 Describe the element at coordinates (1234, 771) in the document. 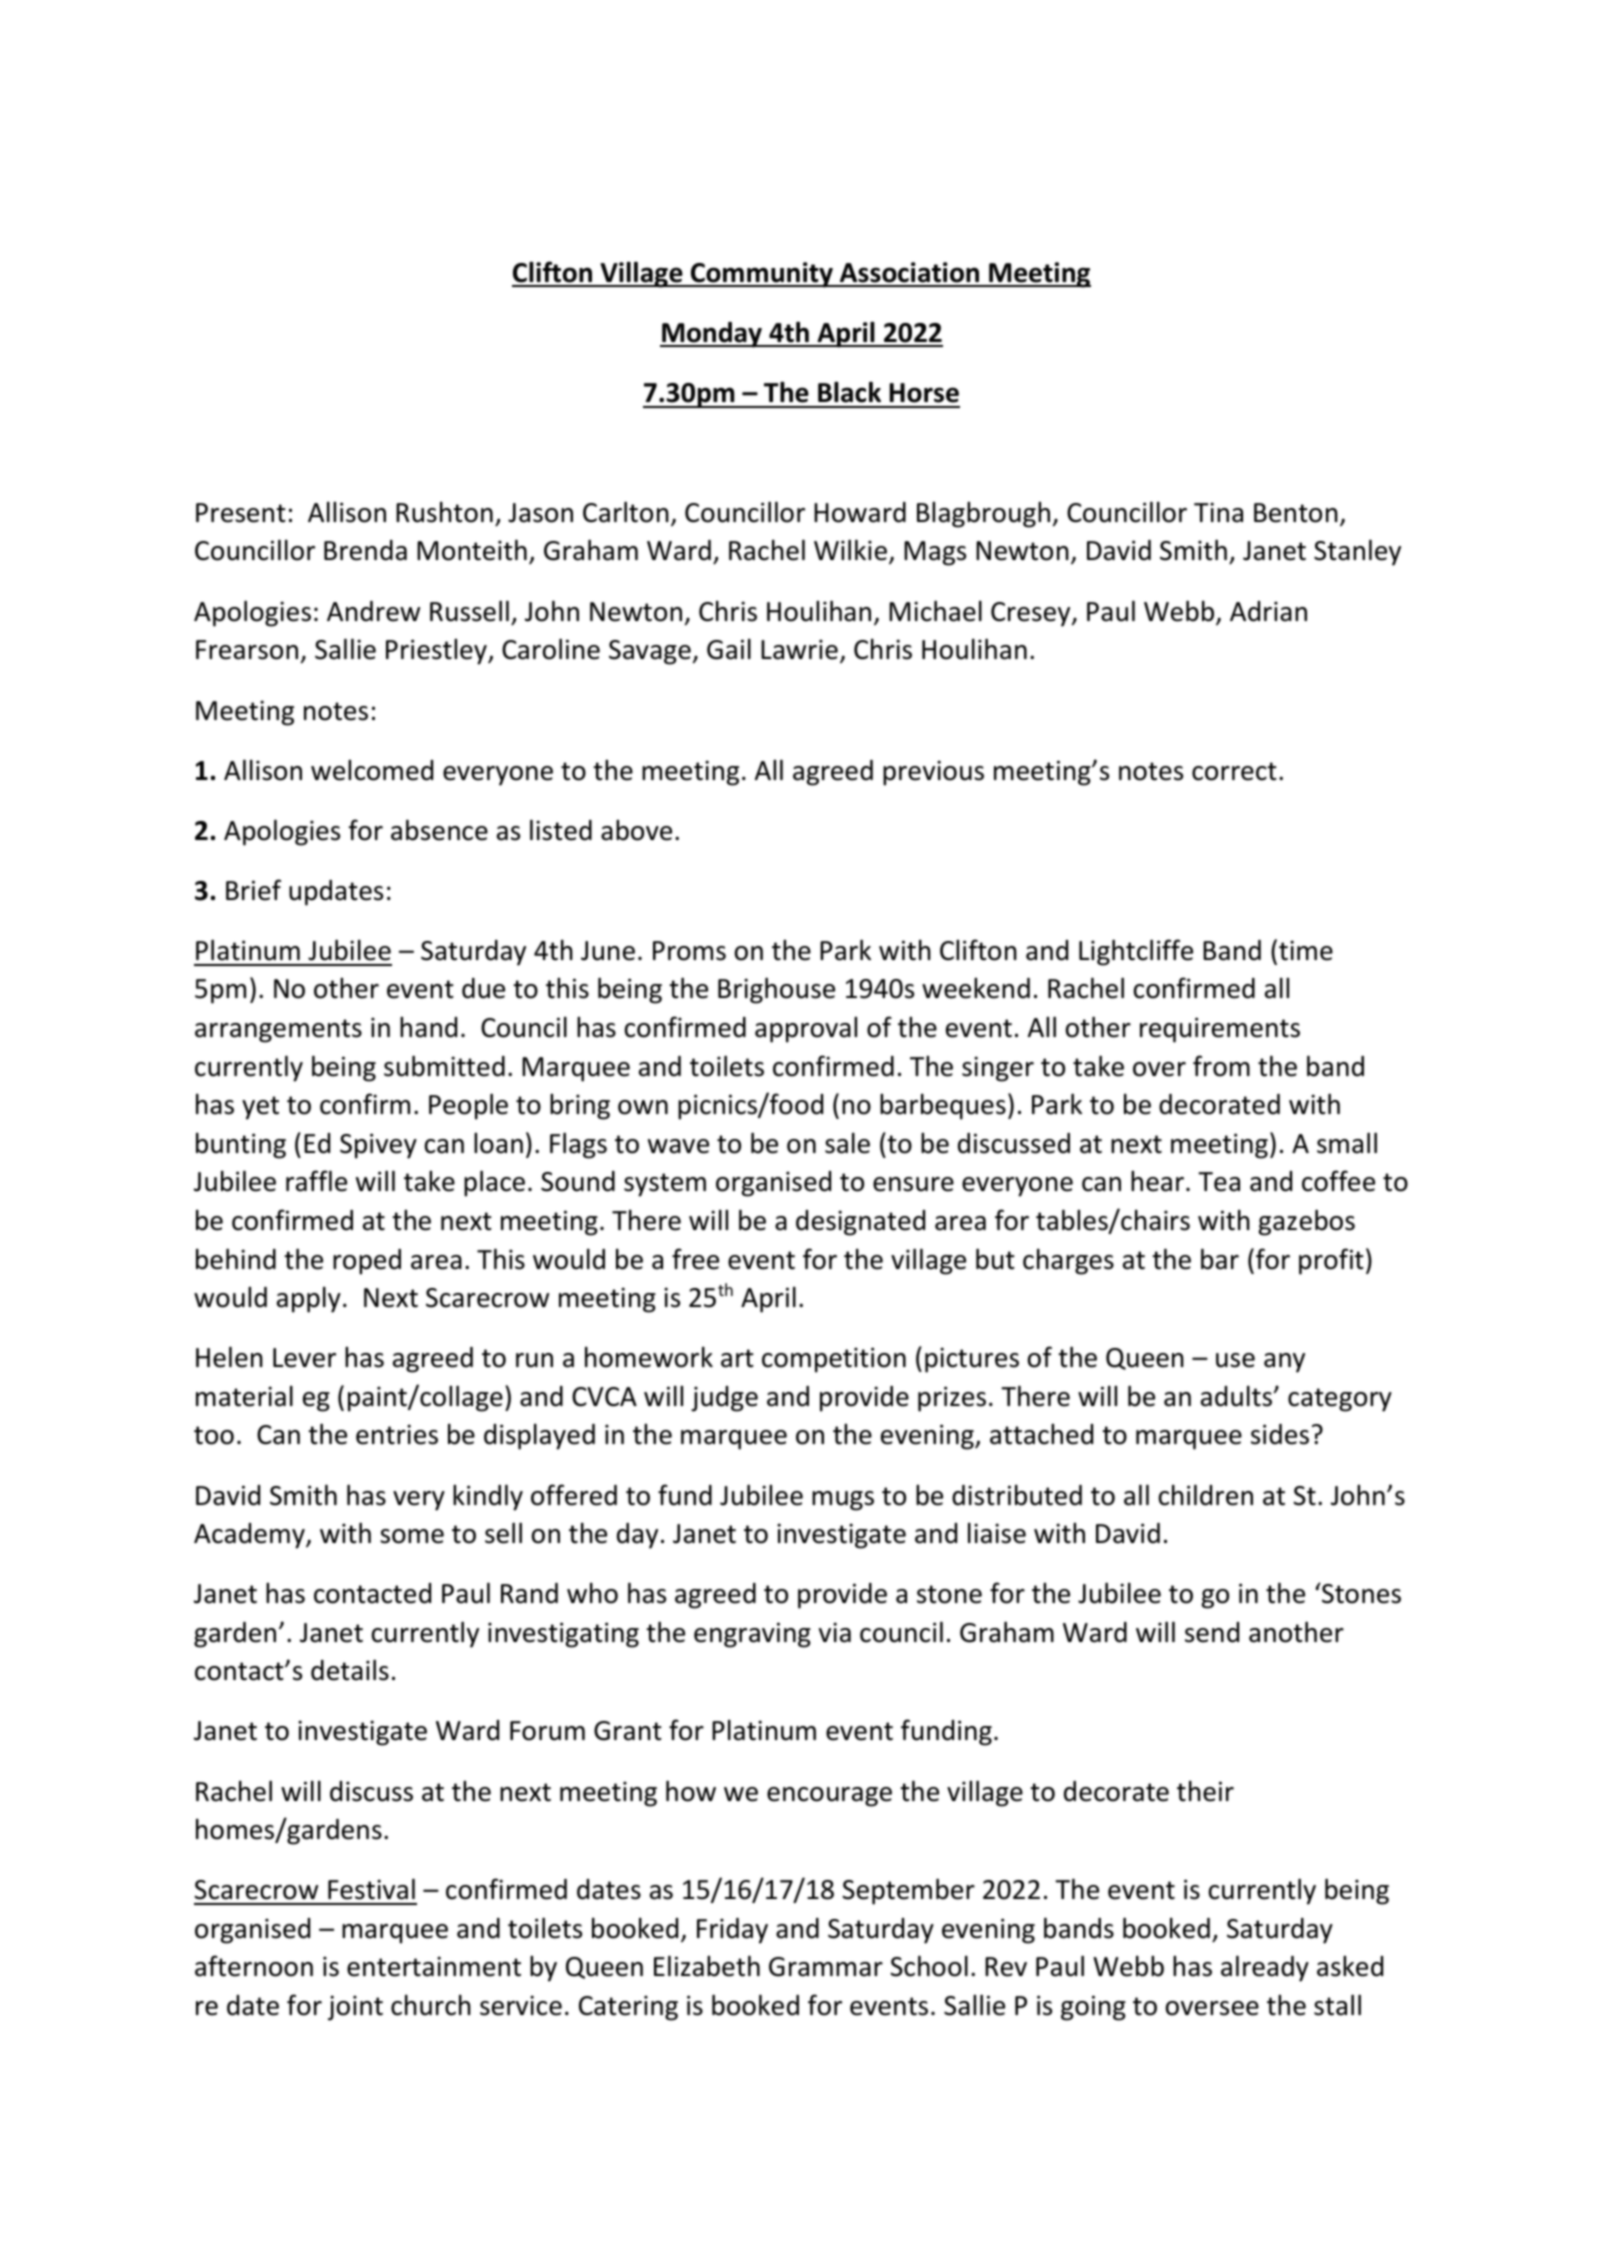

I see `correct` at that location.
